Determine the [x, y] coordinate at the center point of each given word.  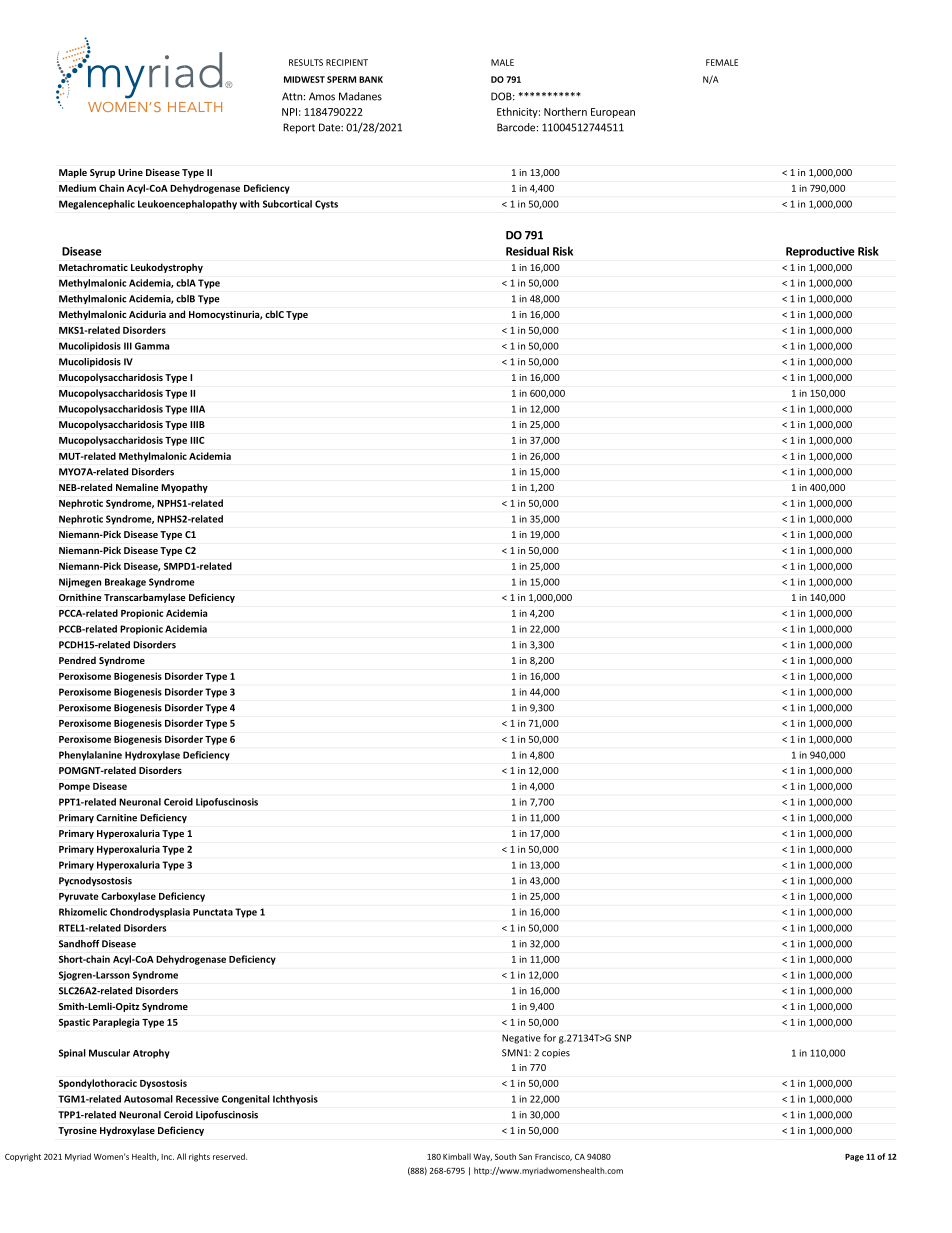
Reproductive [820, 252]
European [613, 113]
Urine [130, 172]
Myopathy [184, 488]
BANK [371, 79]
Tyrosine [77, 1131]
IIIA [197, 409]
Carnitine [116, 818]
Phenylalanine [90, 756]
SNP [623, 1038]
